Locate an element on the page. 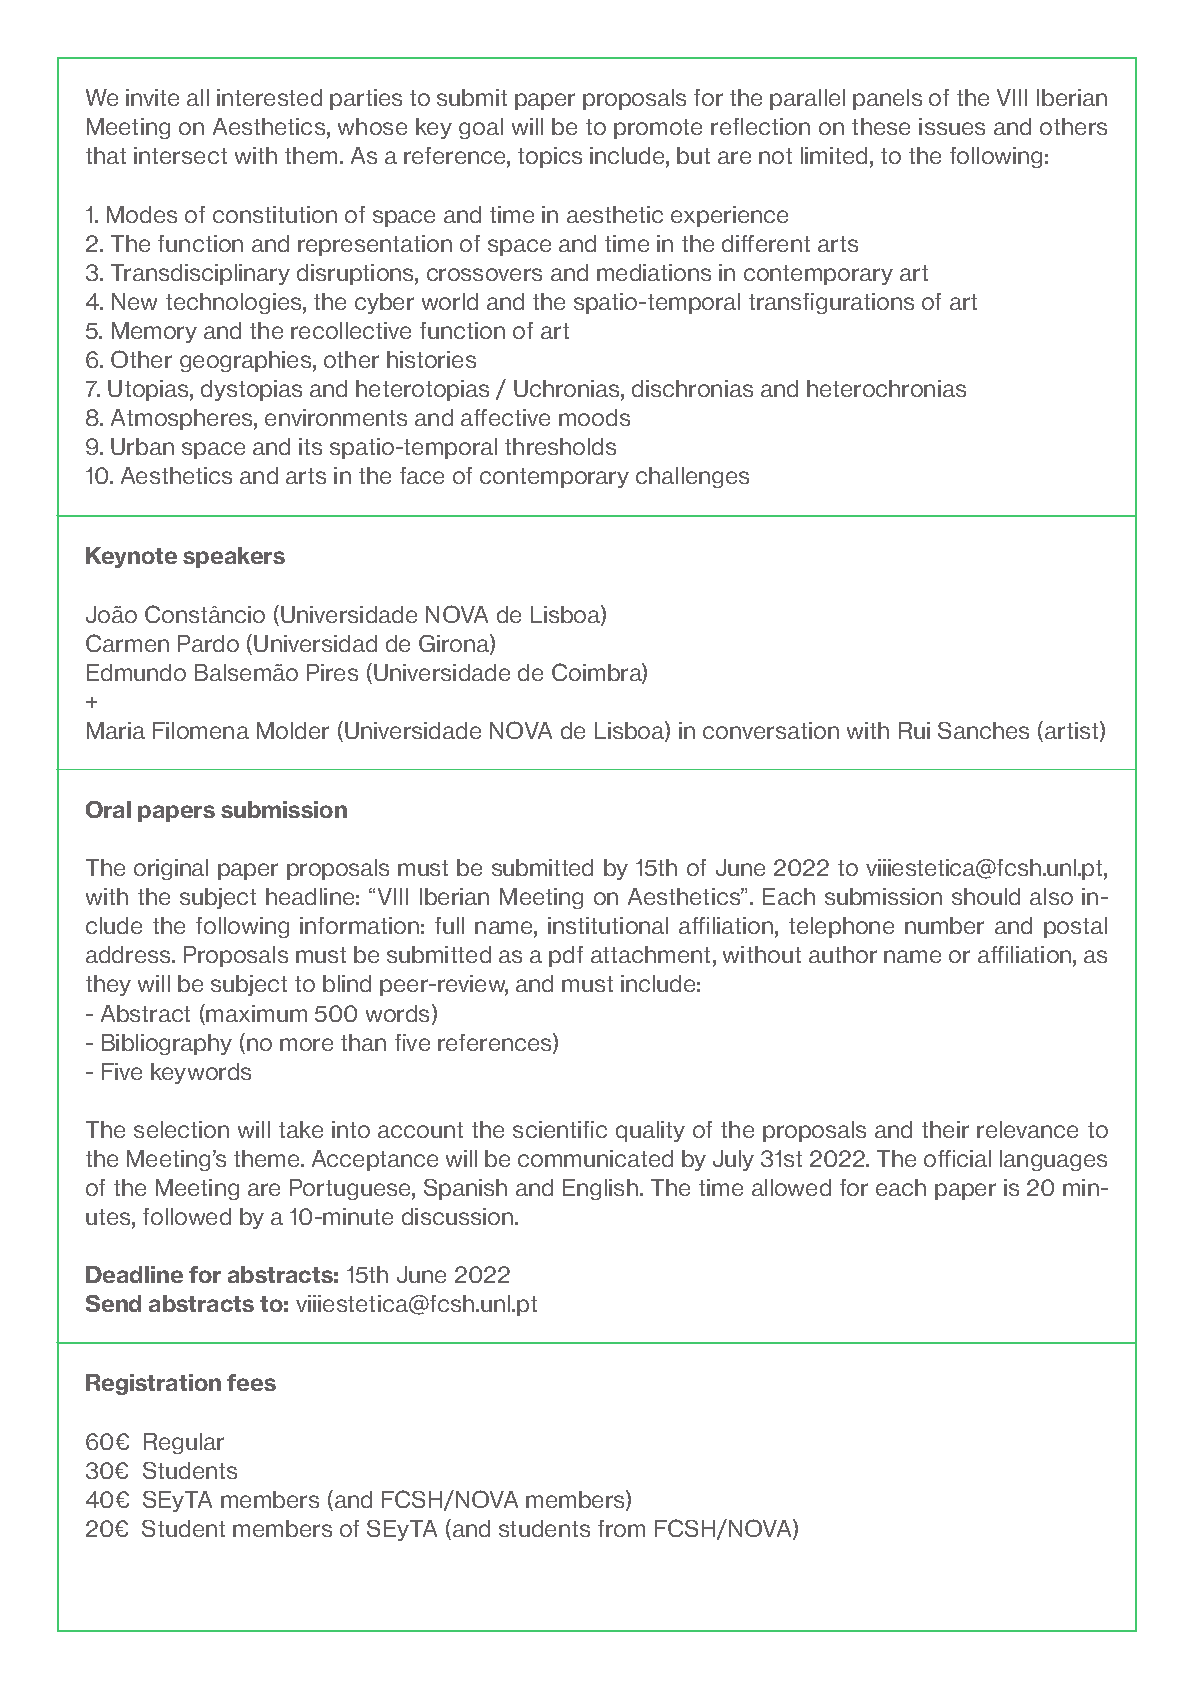 Image resolution: width=1194 pixels, height=1689 pixels. from is located at coordinates (621, 1528).
